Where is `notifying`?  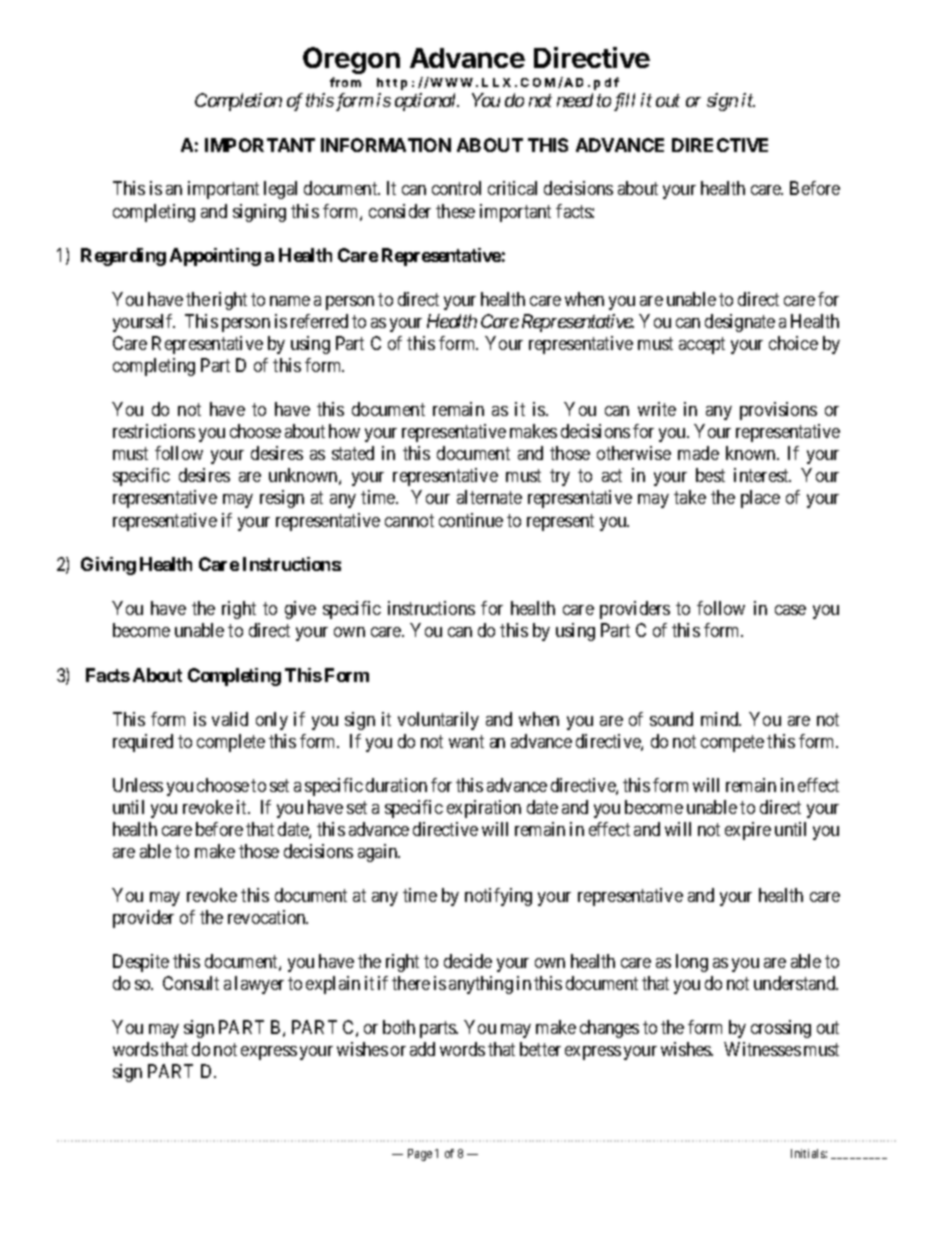 notifying is located at coordinates (498, 897).
